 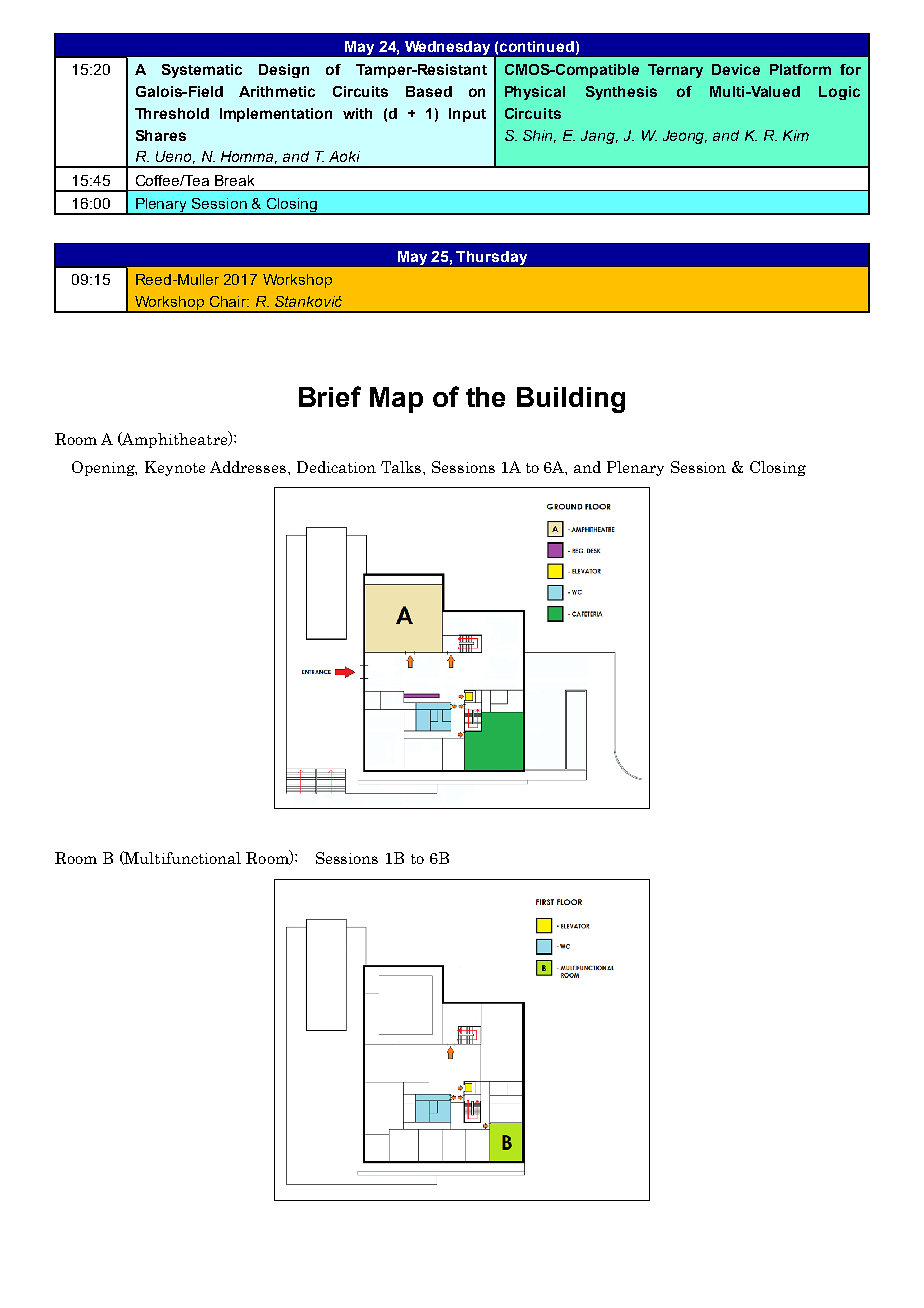 What do you see at coordinates (175, 468) in the page?
I see `Keynote` at bounding box center [175, 468].
